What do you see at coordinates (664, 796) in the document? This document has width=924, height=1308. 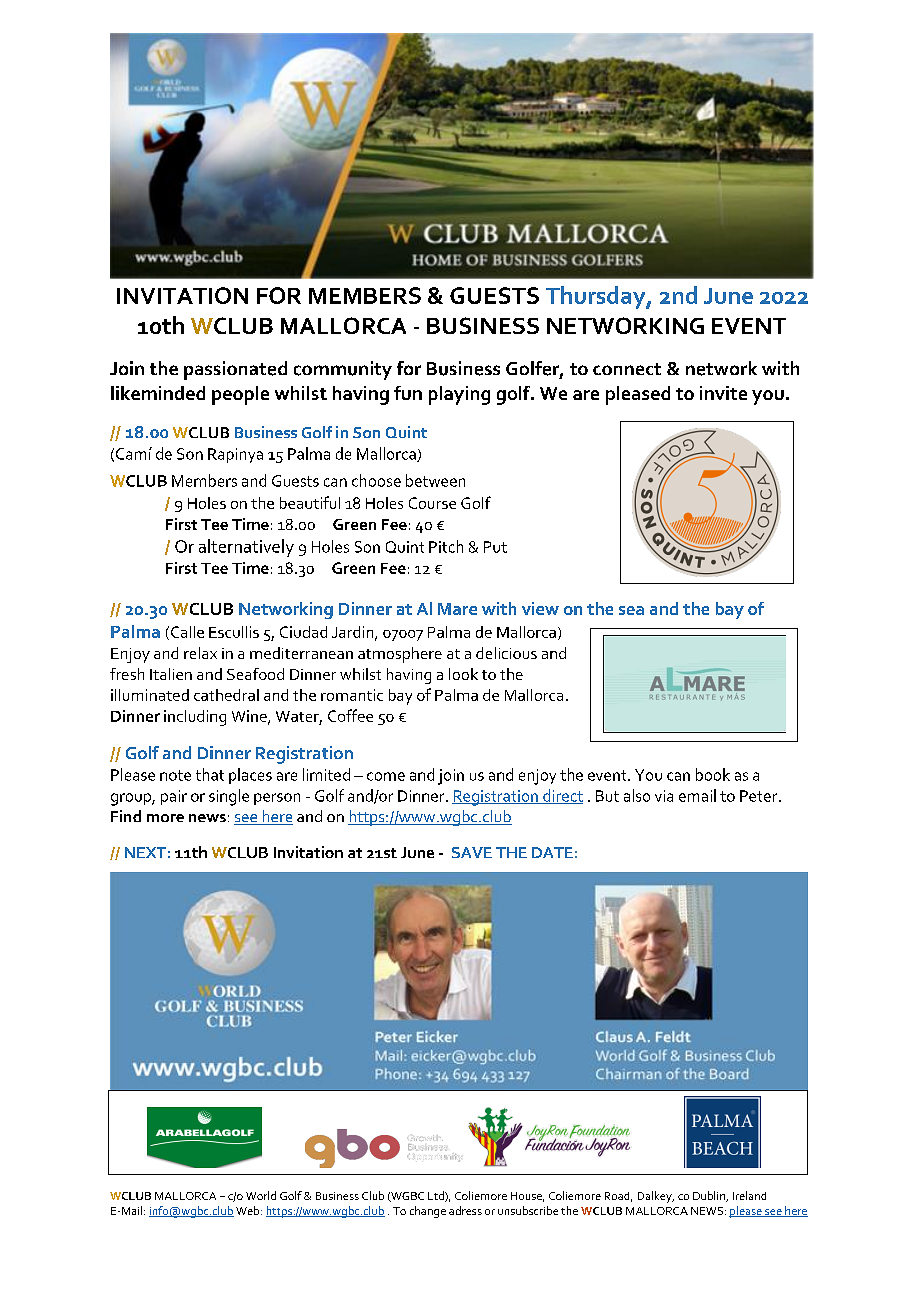 I see `via` at bounding box center [664, 796].
